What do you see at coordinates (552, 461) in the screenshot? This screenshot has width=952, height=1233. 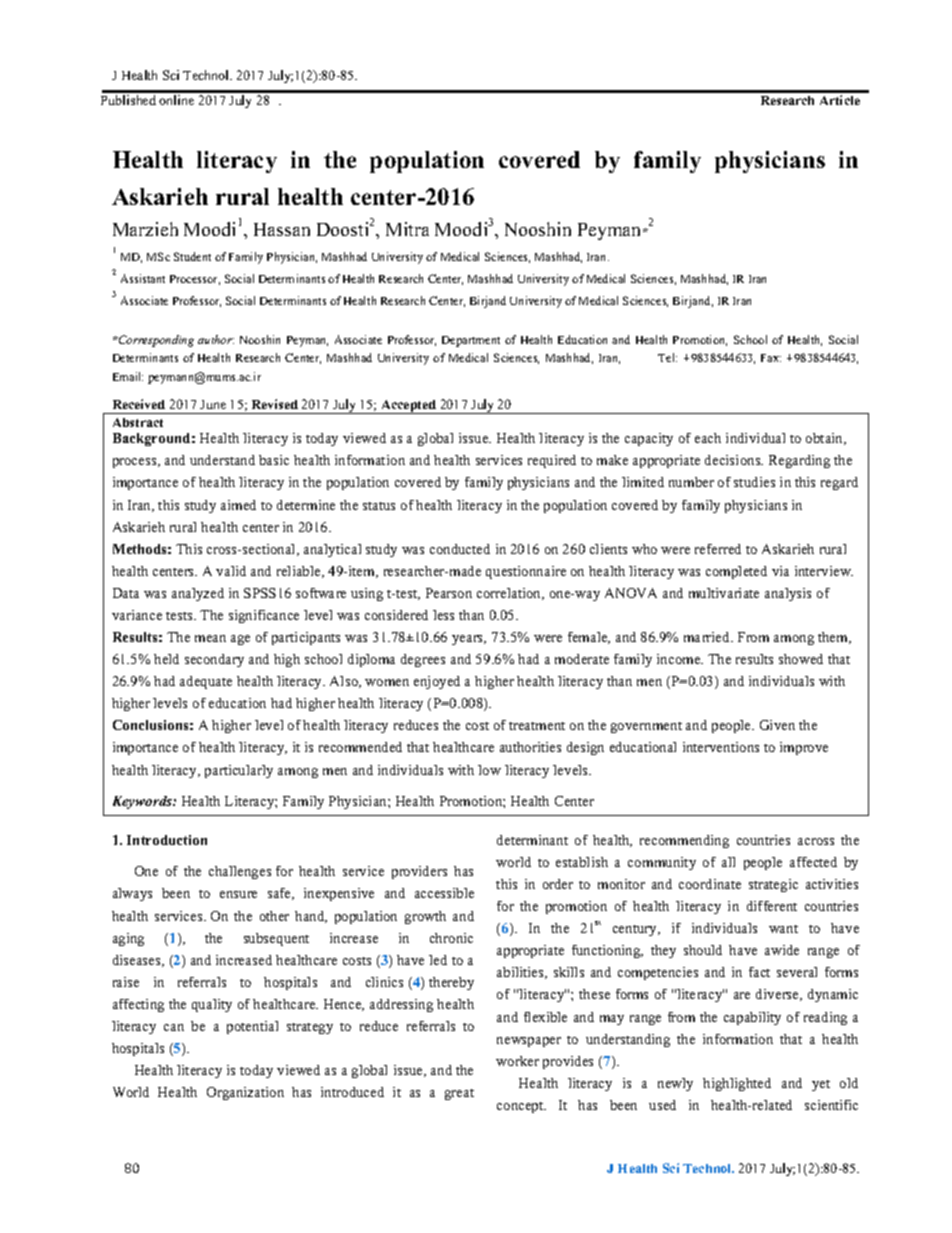 I see `required` at bounding box center [552, 461].
